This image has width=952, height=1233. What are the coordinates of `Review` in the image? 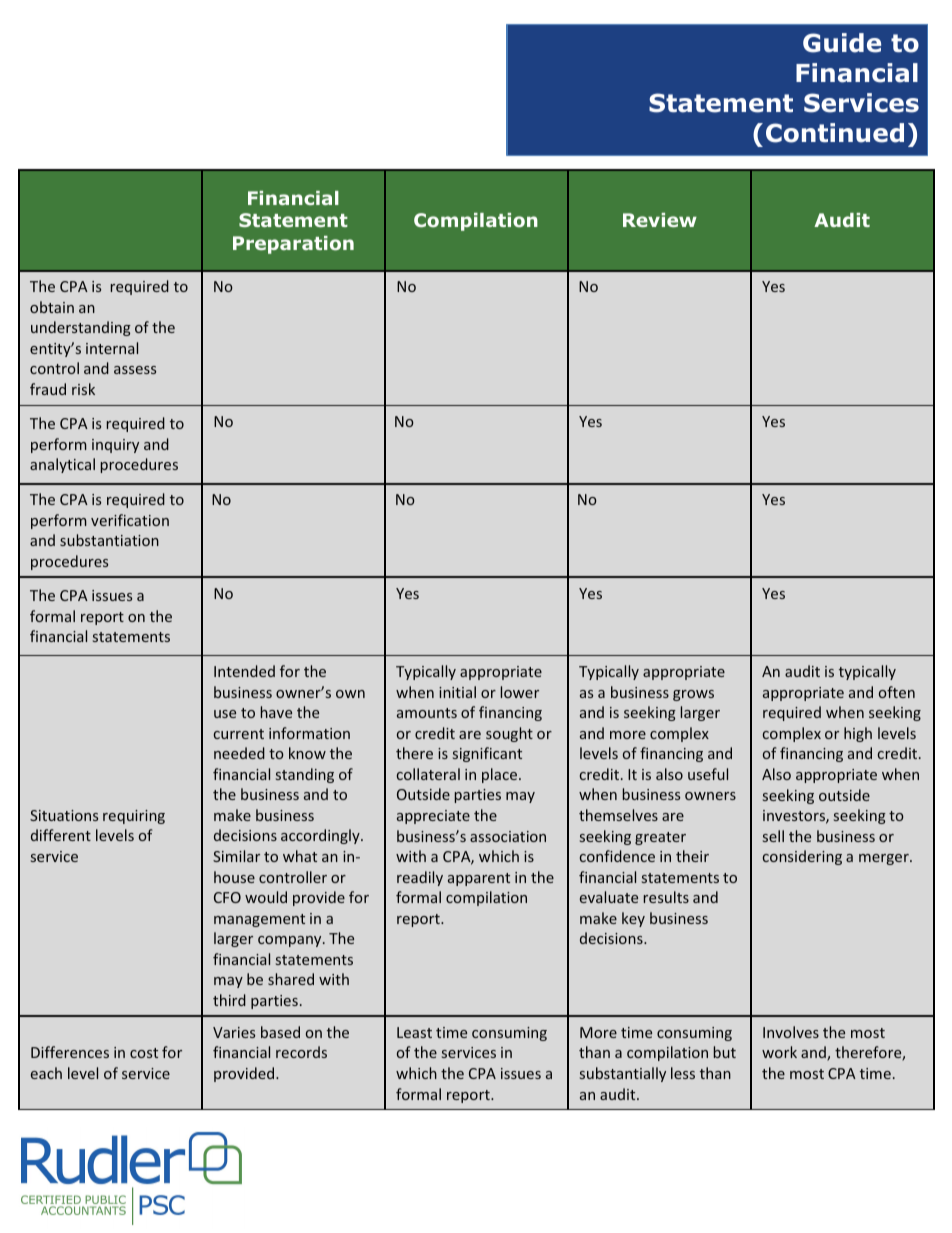 It's located at (660, 220).
